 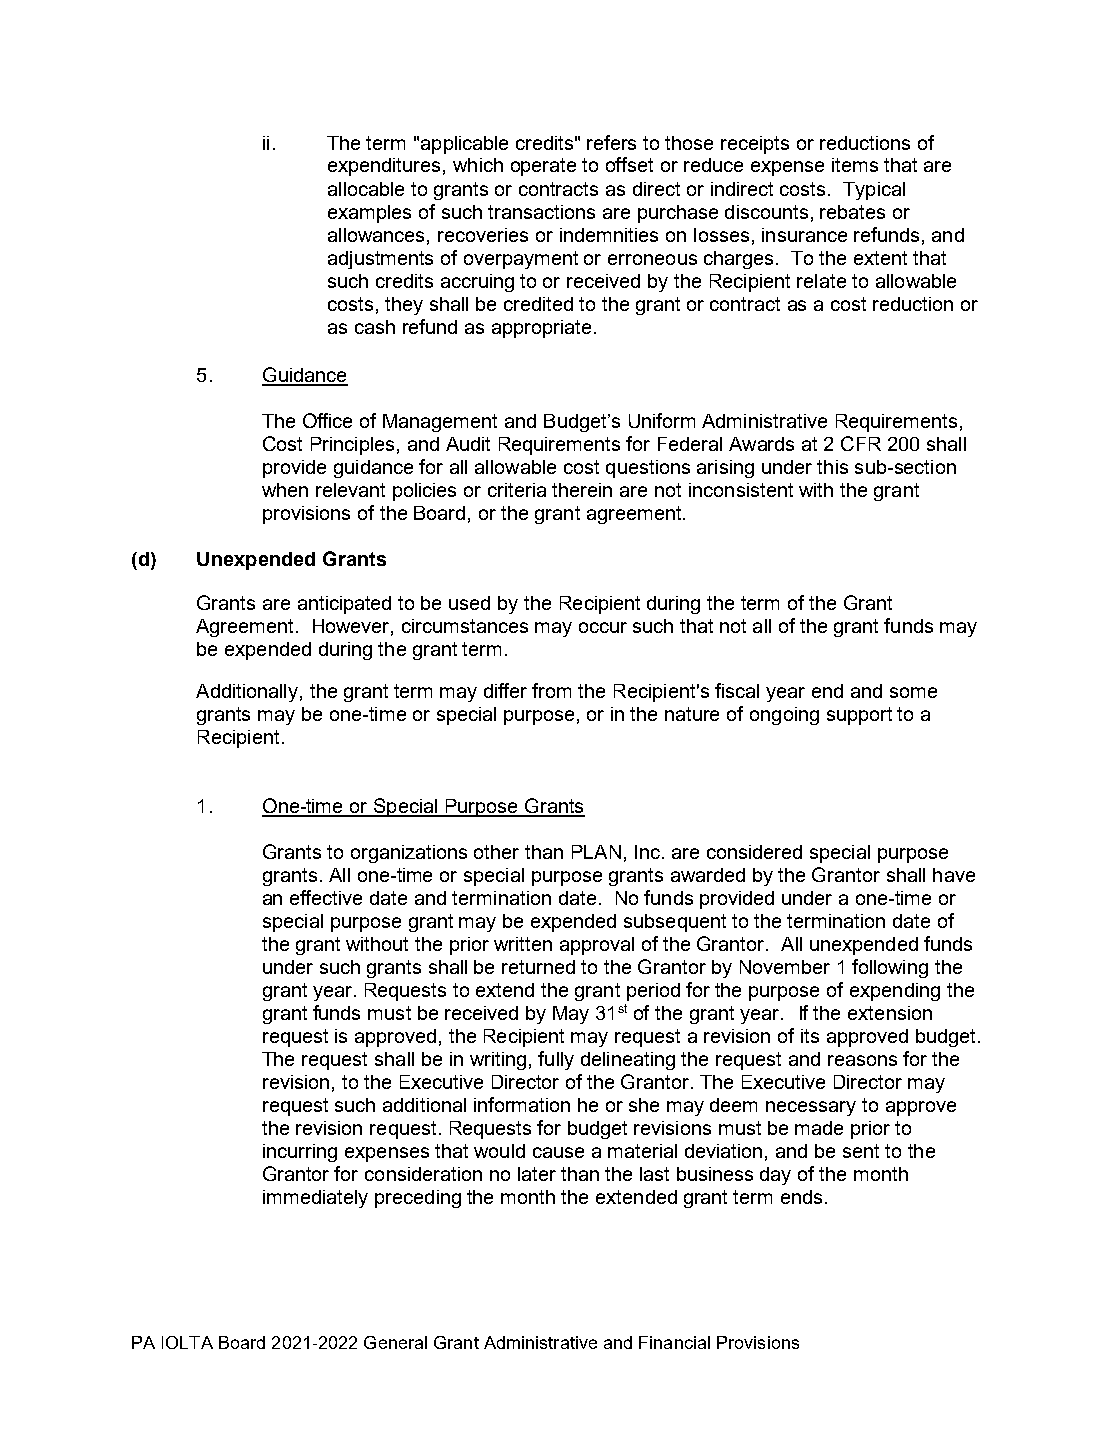 I want to click on Typical, so click(x=874, y=191).
